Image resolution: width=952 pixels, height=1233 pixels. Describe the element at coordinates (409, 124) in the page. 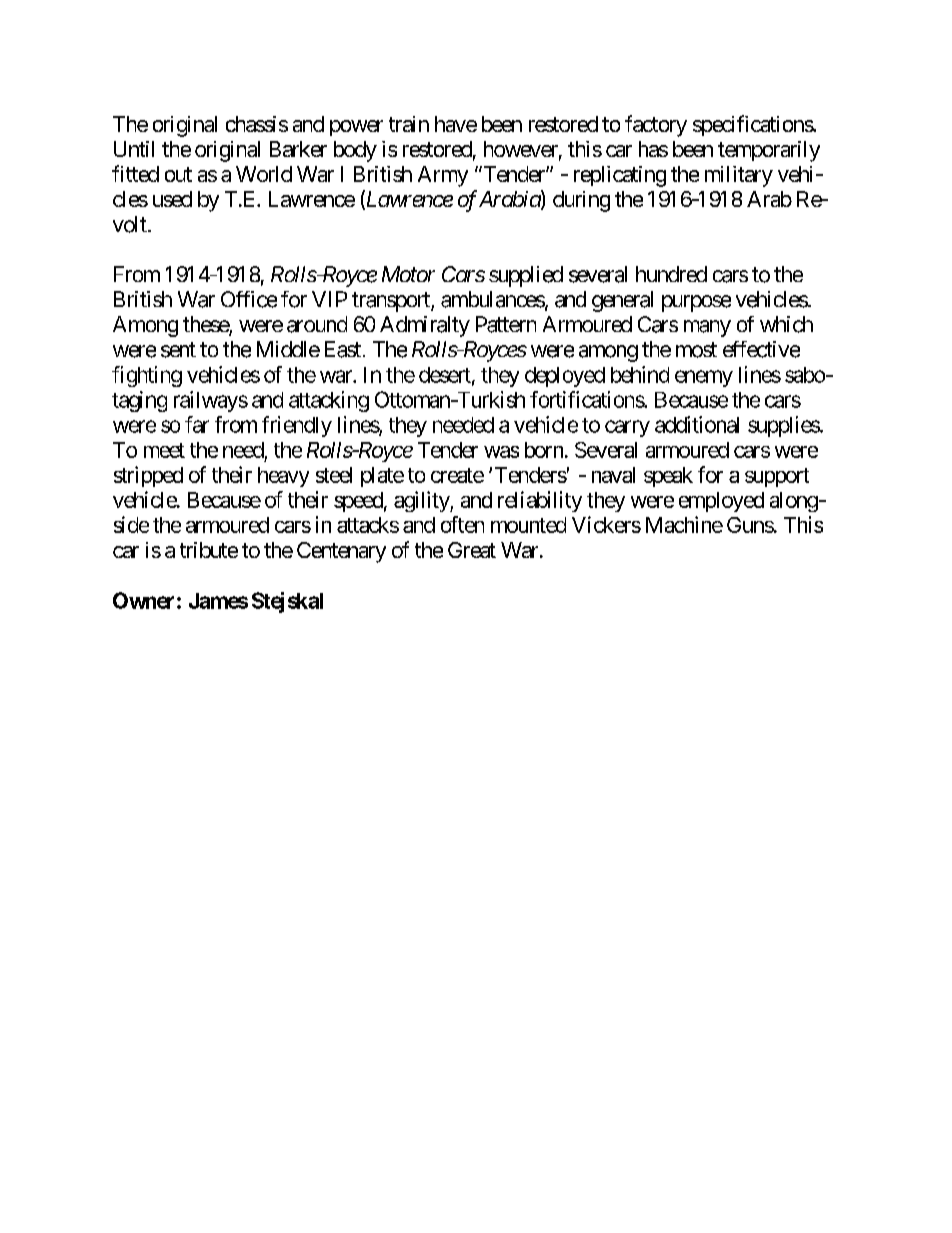

I see `train` at that location.
